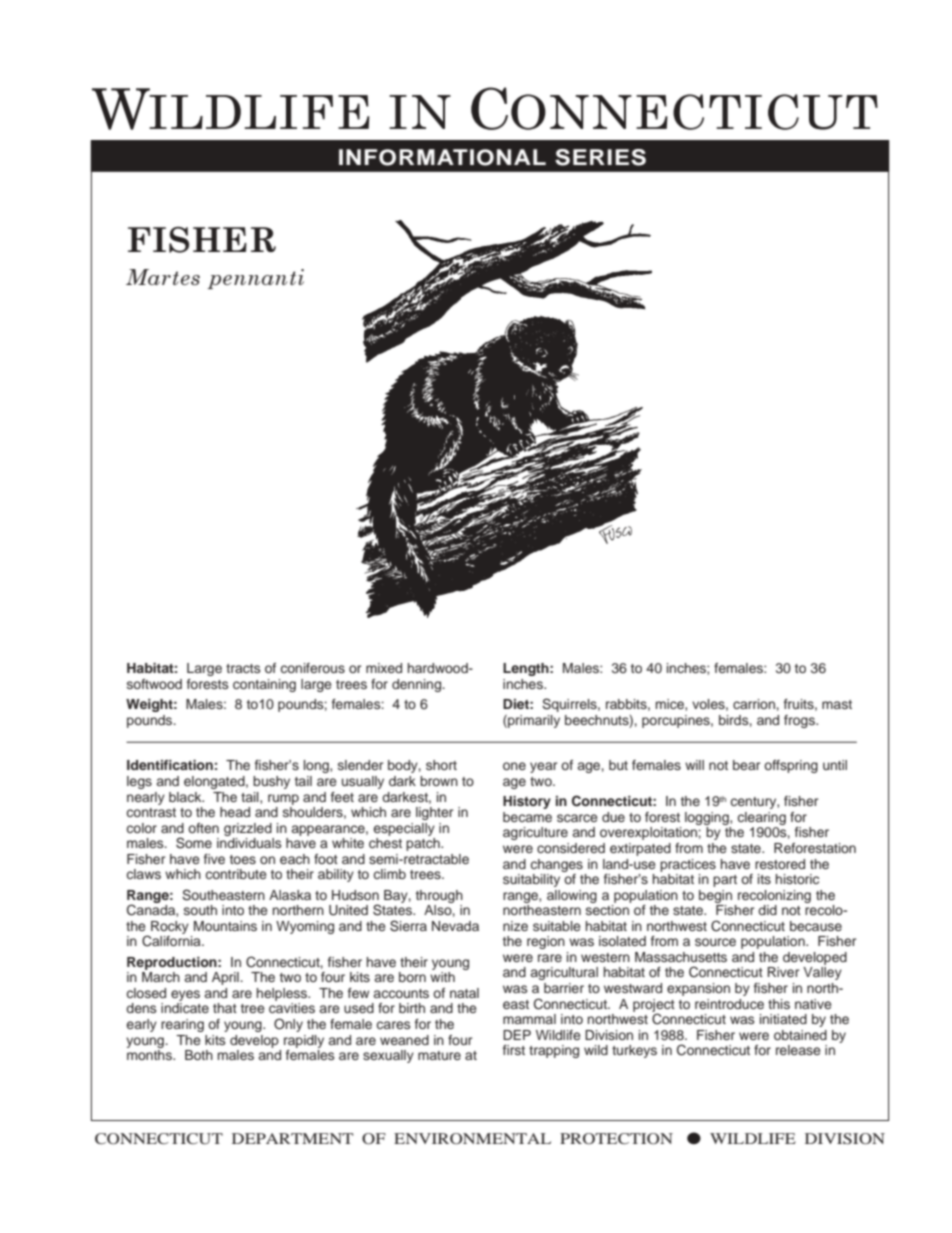 The width and height of the page is (952, 1233). I want to click on did, so click(767, 910).
